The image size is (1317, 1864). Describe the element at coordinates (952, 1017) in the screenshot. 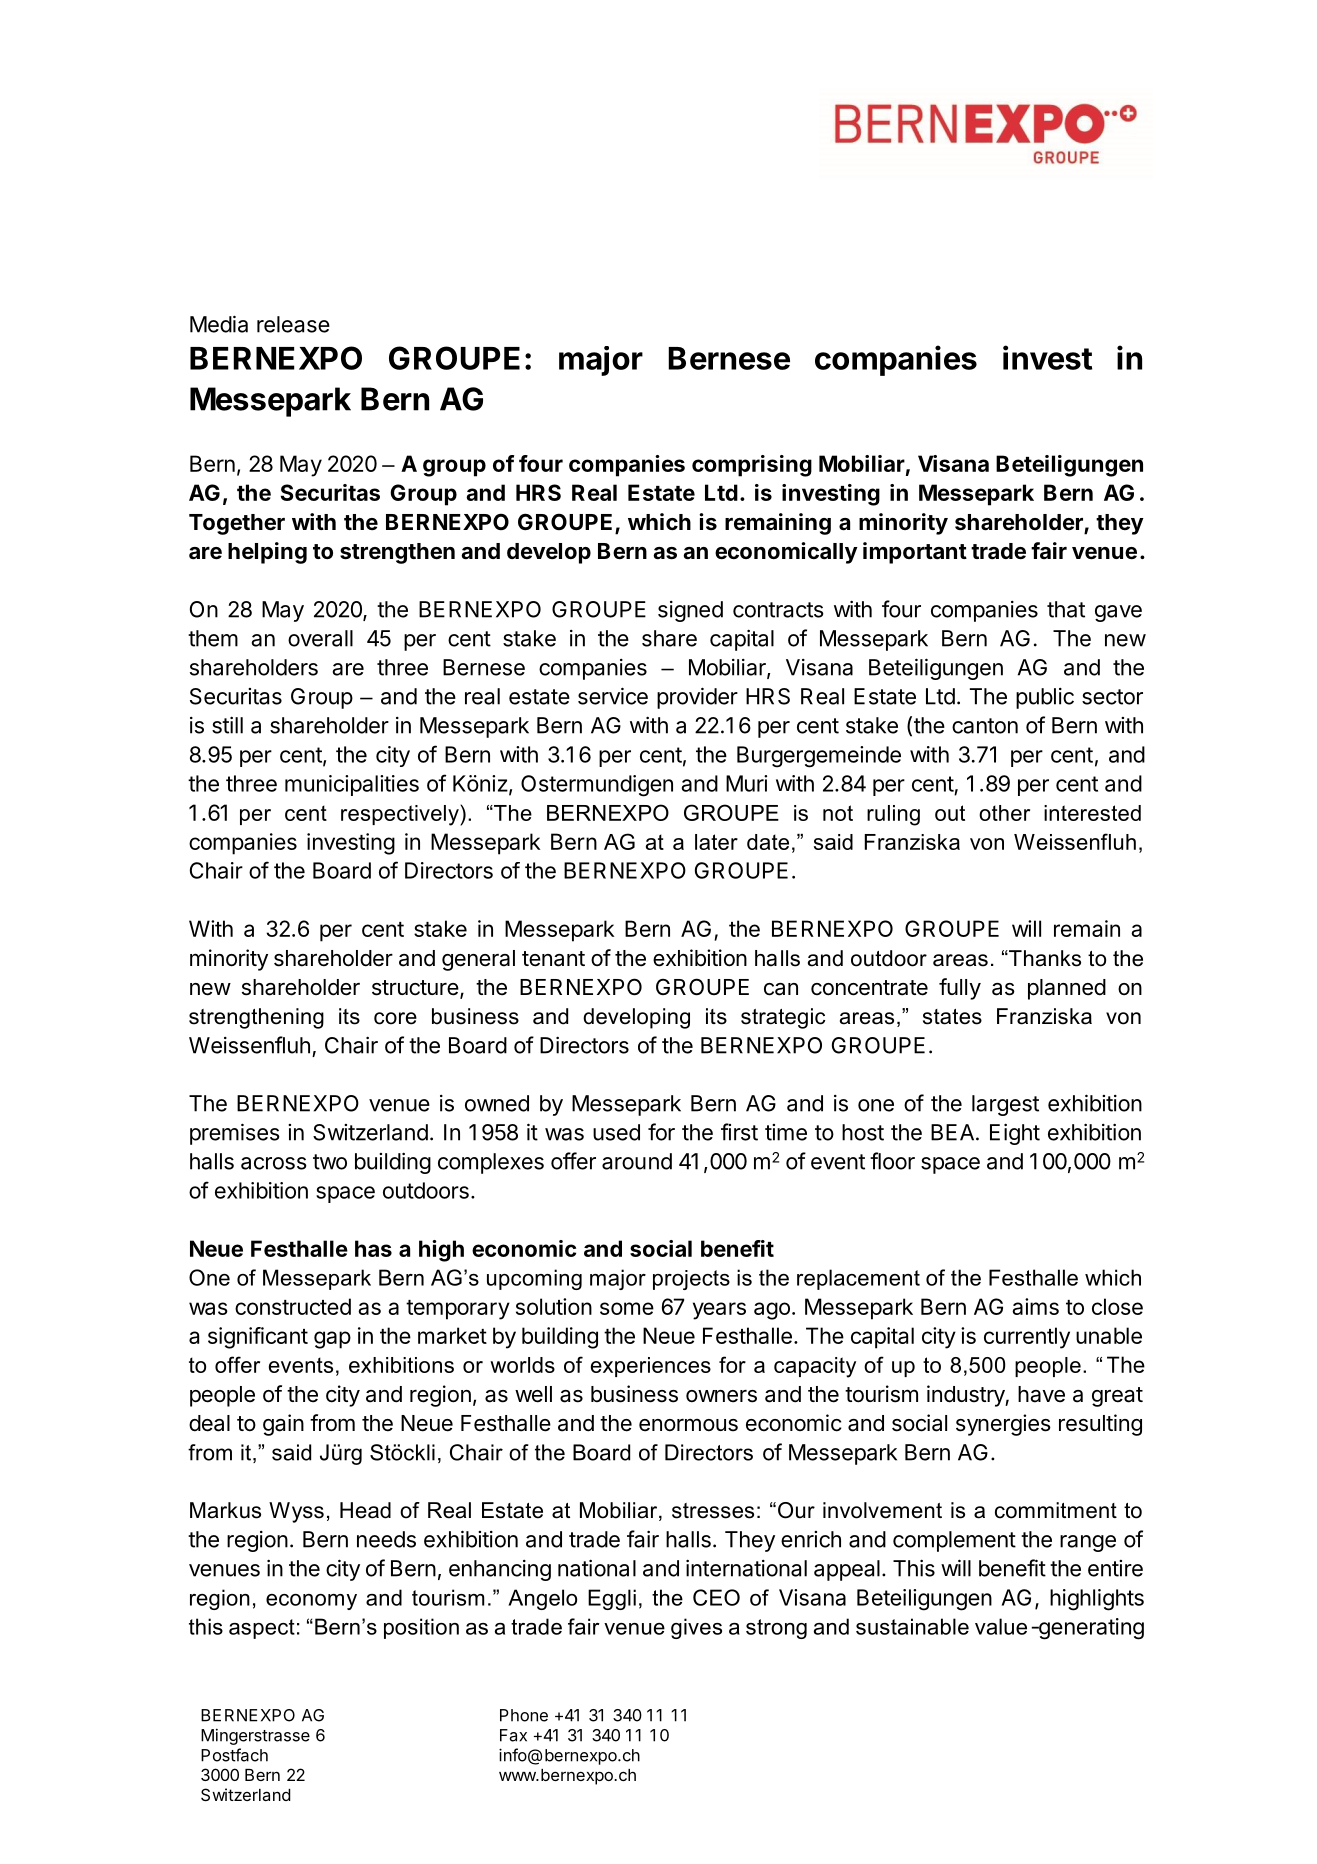

I see `states` at that location.
